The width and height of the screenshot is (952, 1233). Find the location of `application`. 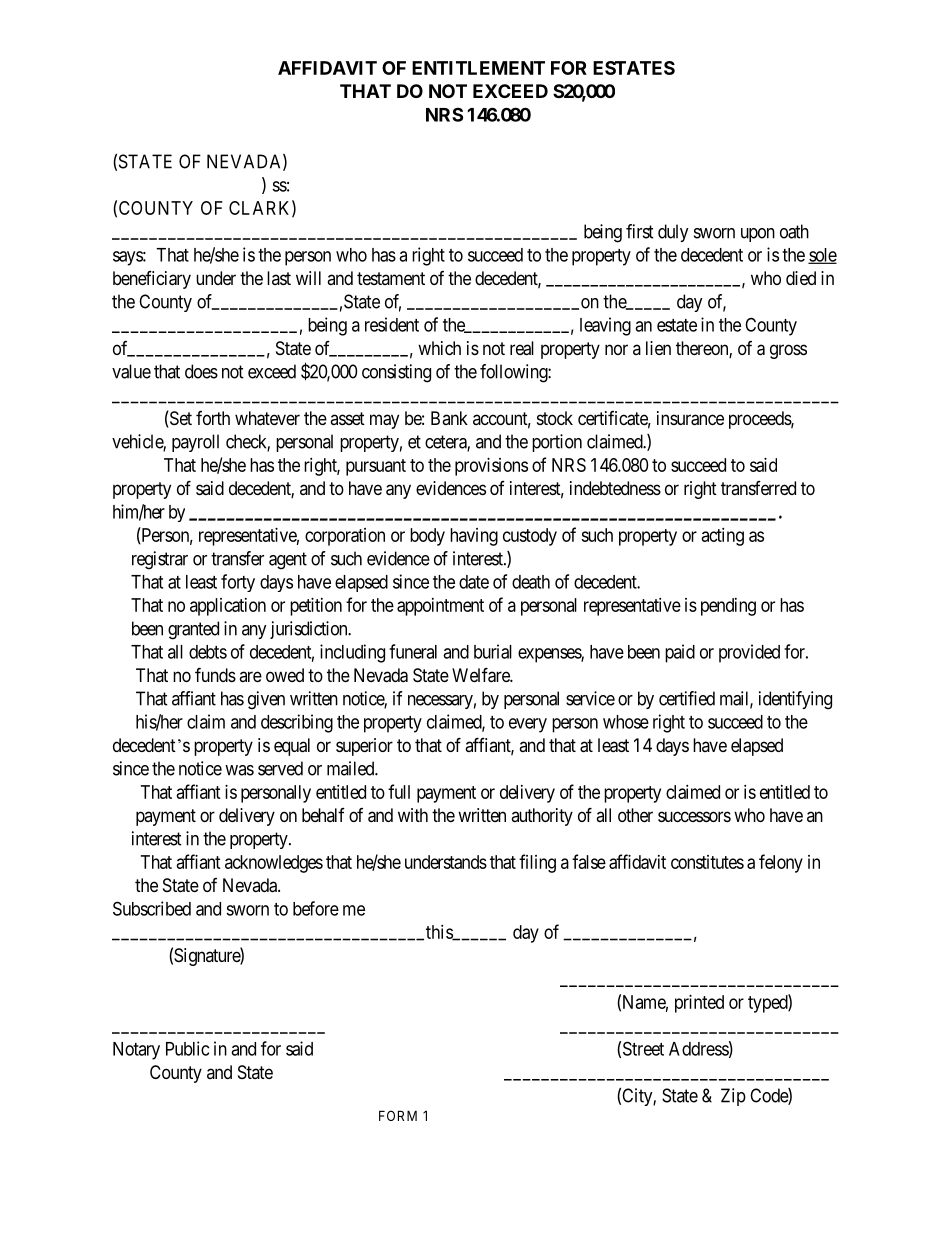

application is located at coordinates (228, 607).
